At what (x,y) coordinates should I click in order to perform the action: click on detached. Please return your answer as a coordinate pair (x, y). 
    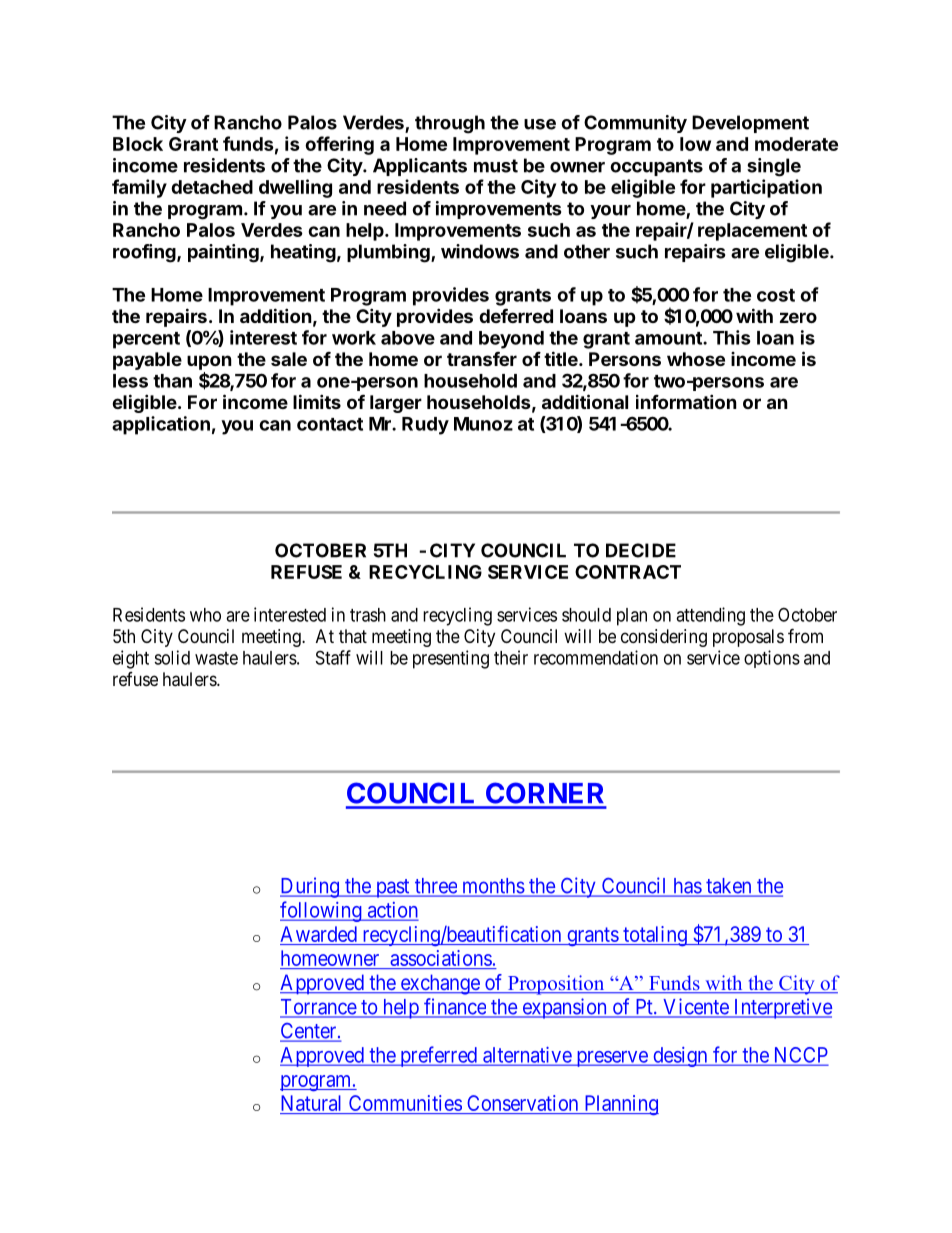
    Looking at the image, I should click on (212, 187).
